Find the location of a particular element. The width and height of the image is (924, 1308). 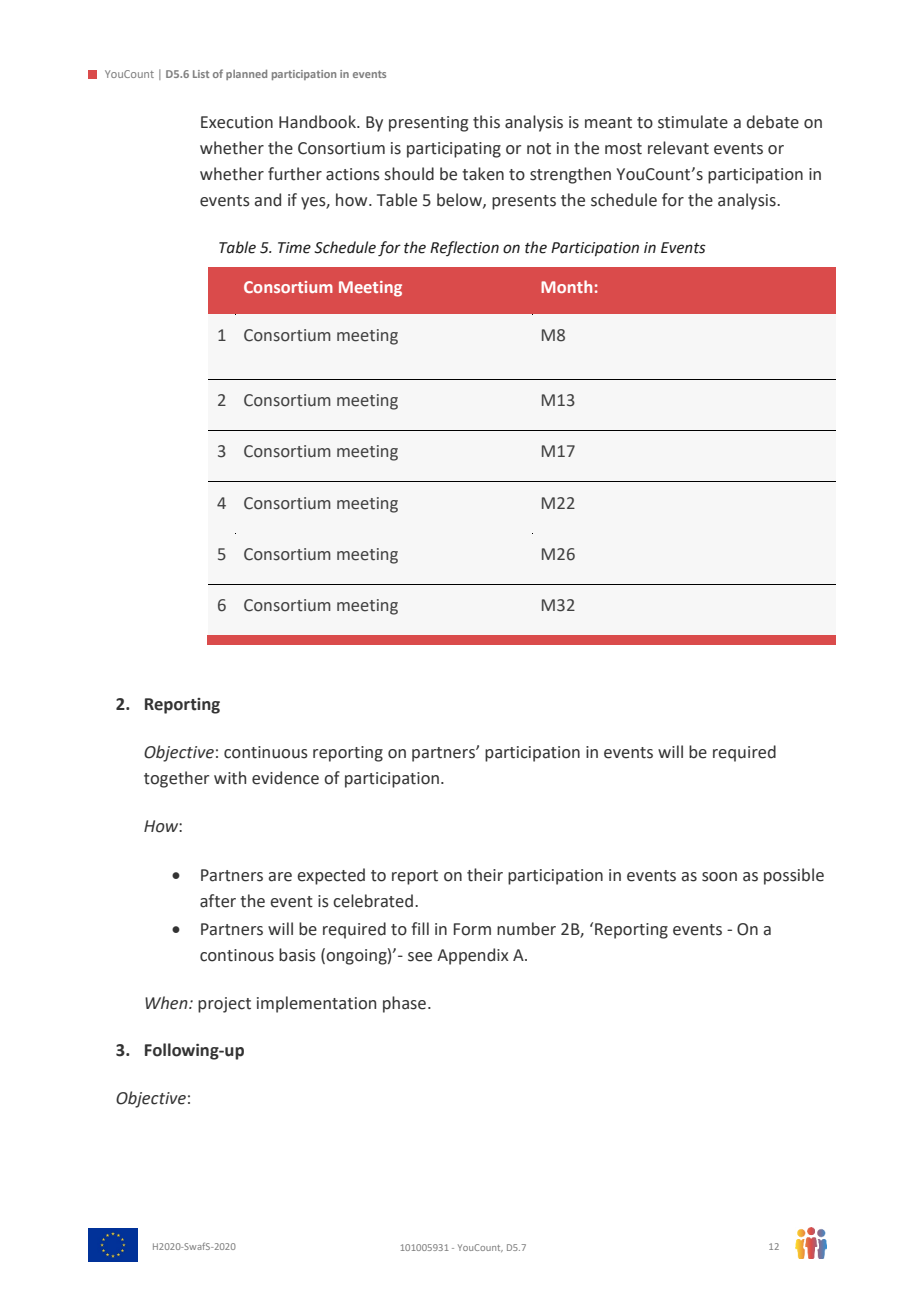

stimulate is located at coordinates (693, 122).
